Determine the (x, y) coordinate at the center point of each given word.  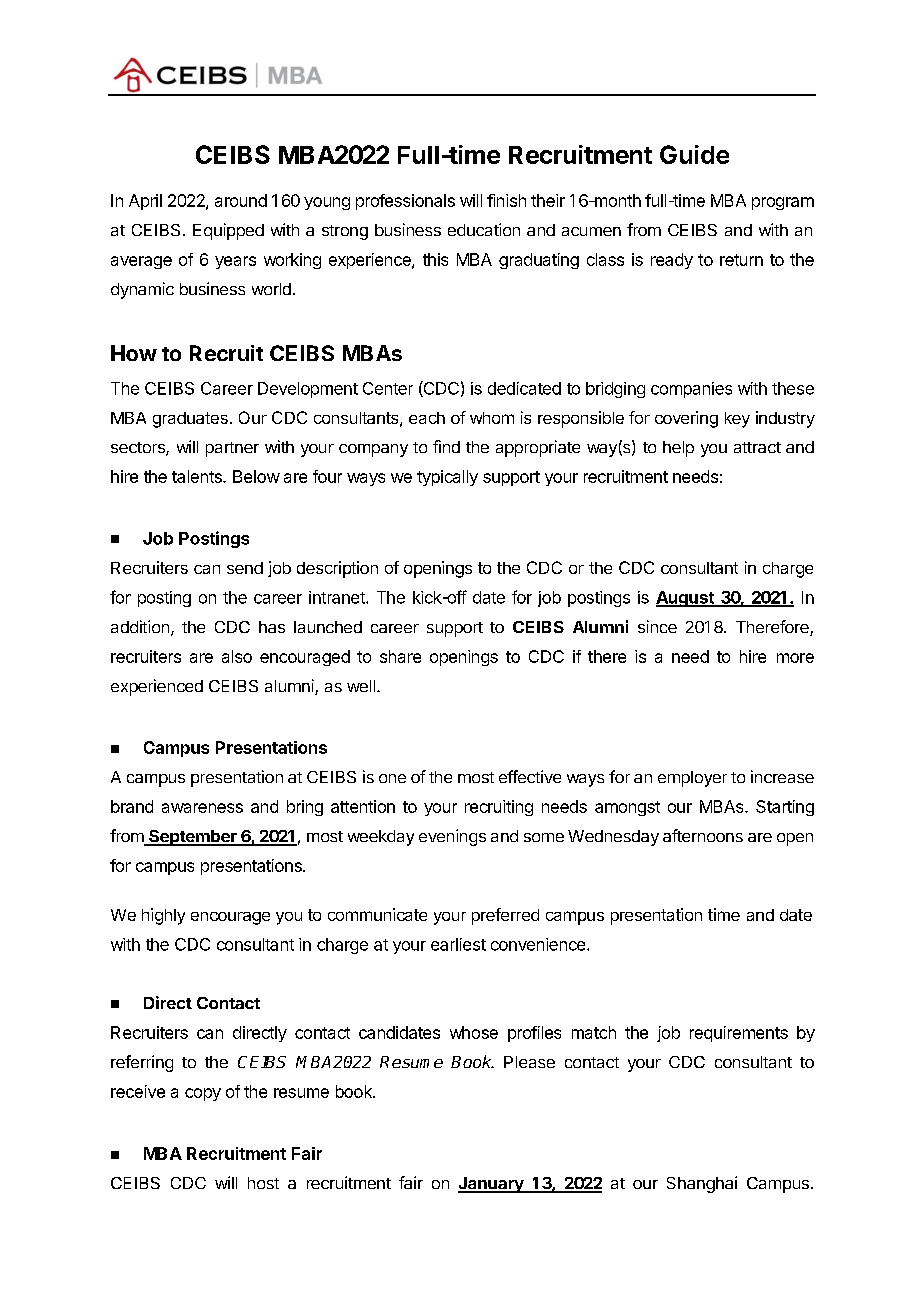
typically (447, 478)
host (263, 1183)
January (492, 1185)
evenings (452, 837)
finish (506, 200)
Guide (694, 154)
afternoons (703, 835)
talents (198, 476)
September (193, 838)
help (678, 449)
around (241, 200)
